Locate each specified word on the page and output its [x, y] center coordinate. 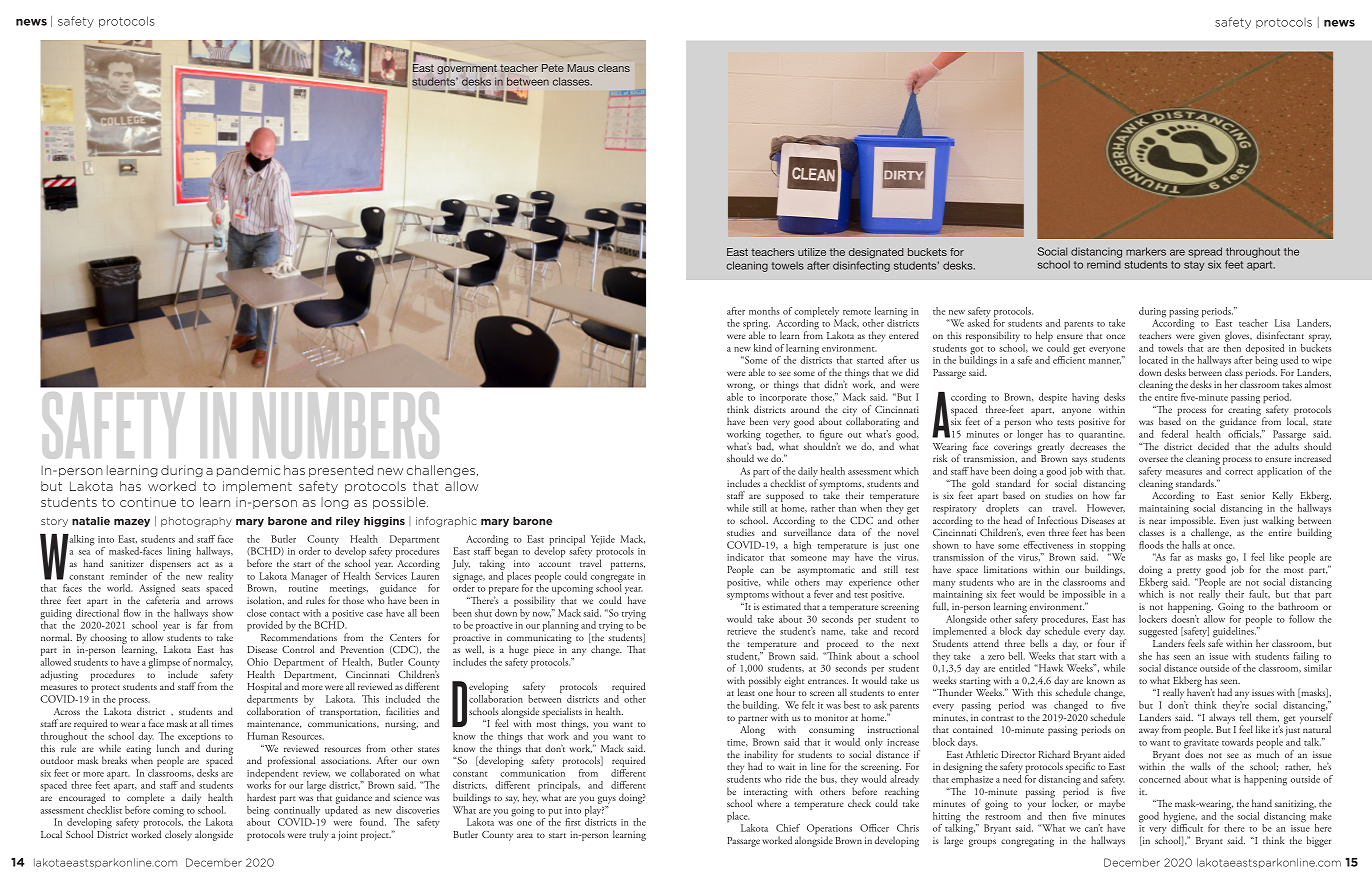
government [467, 69]
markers [1146, 251]
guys [607, 801]
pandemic [248, 471]
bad [765, 445]
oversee [1153, 459]
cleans [614, 68]
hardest [261, 797]
